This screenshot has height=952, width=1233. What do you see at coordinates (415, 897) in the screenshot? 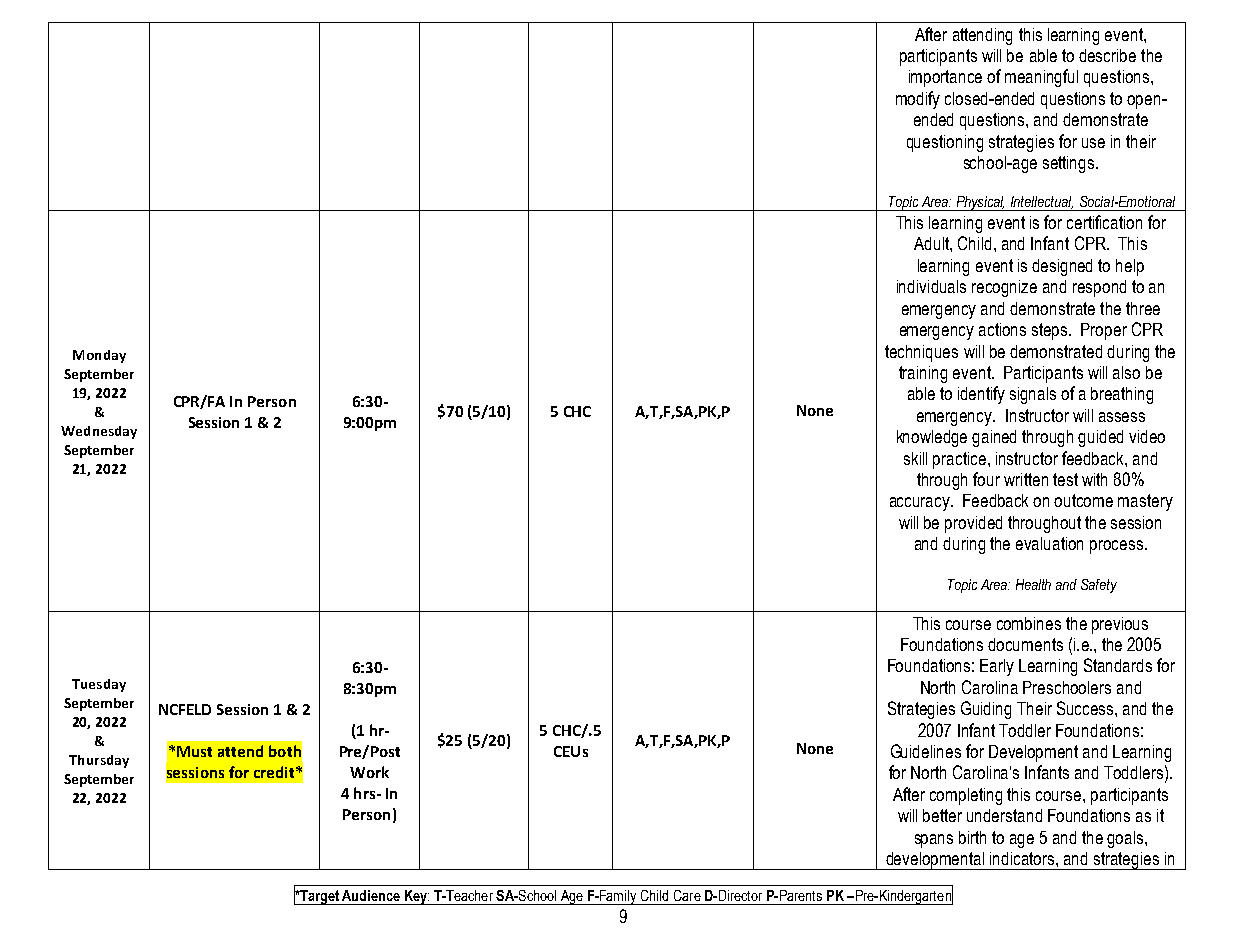
I see `Key` at bounding box center [415, 897].
